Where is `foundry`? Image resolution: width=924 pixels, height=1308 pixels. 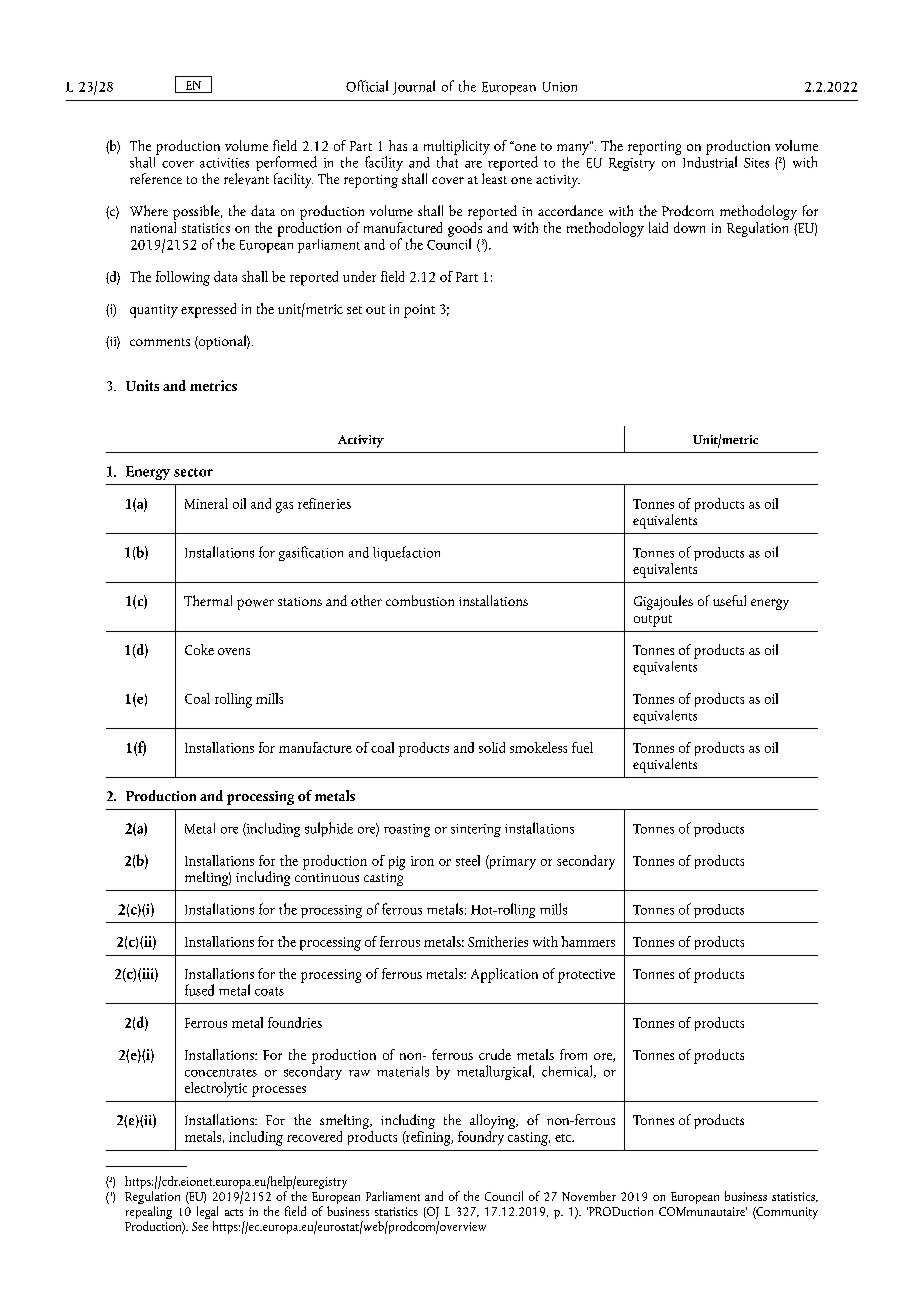
foundry is located at coordinates (481, 1136).
